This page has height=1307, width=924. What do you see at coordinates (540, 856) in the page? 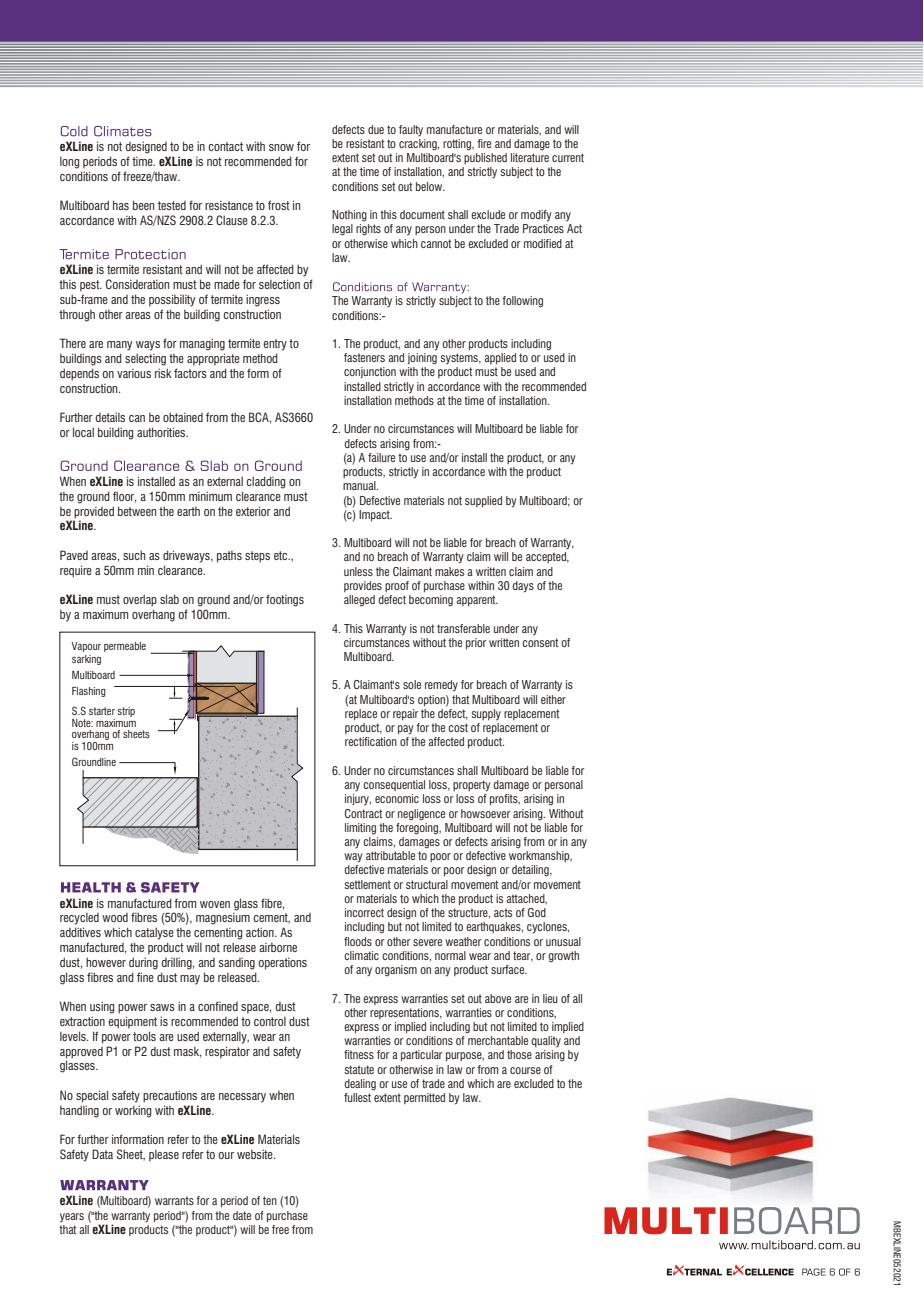
I see `workmanship` at bounding box center [540, 856].
